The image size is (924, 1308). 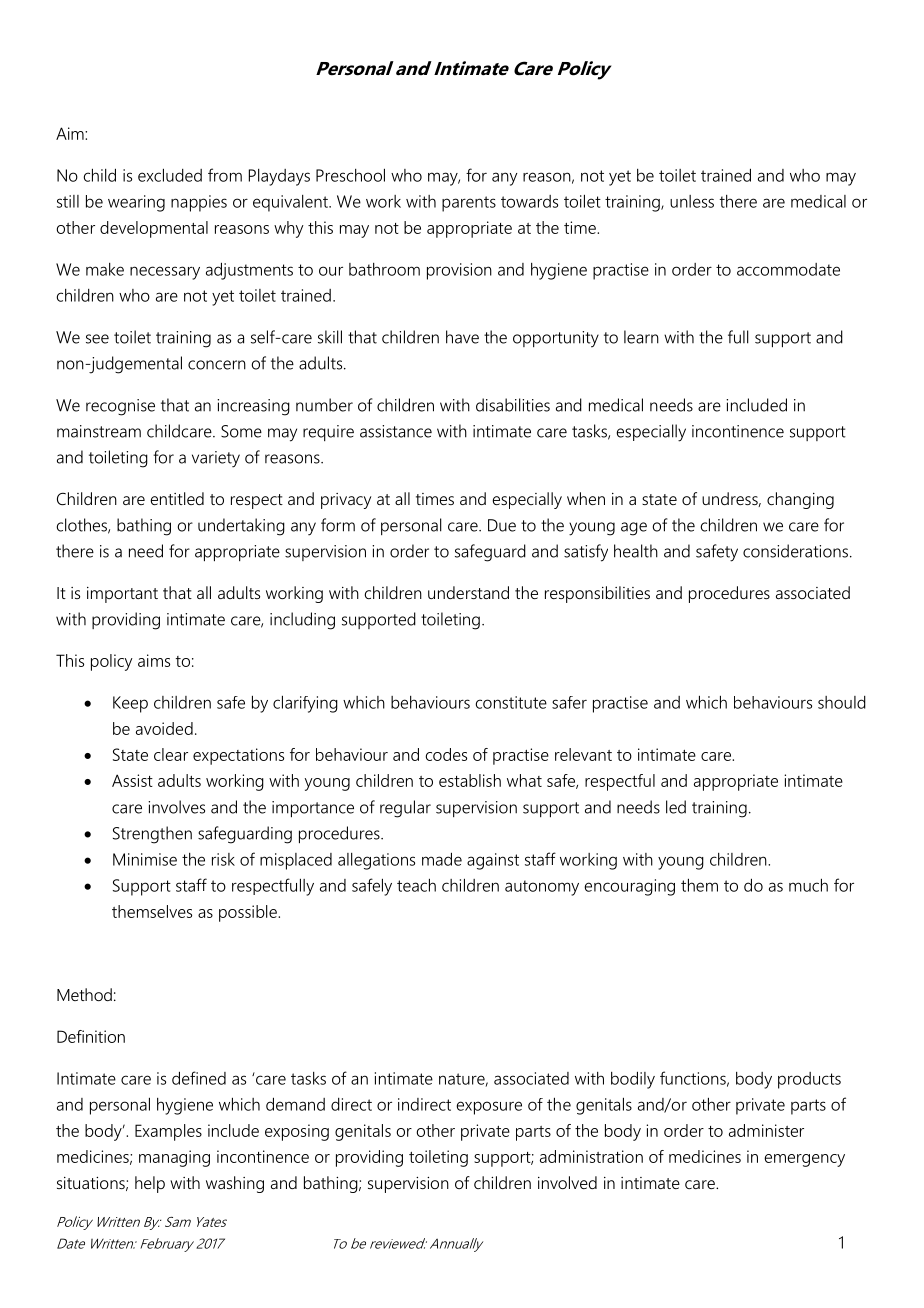 What do you see at coordinates (442, 859) in the screenshot?
I see `made` at bounding box center [442, 859].
